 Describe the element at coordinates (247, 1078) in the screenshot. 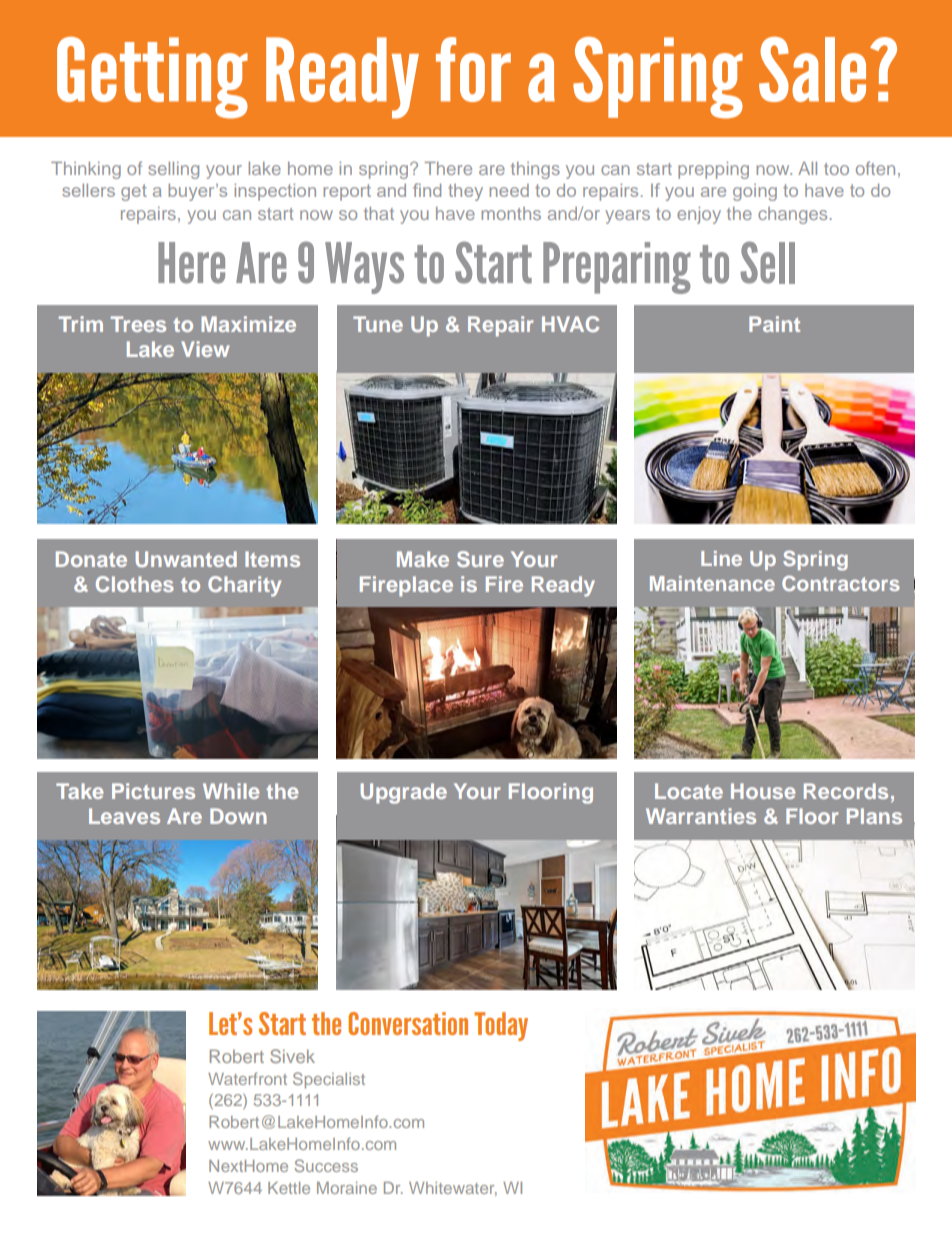

I see `Waterfront` at that location.
